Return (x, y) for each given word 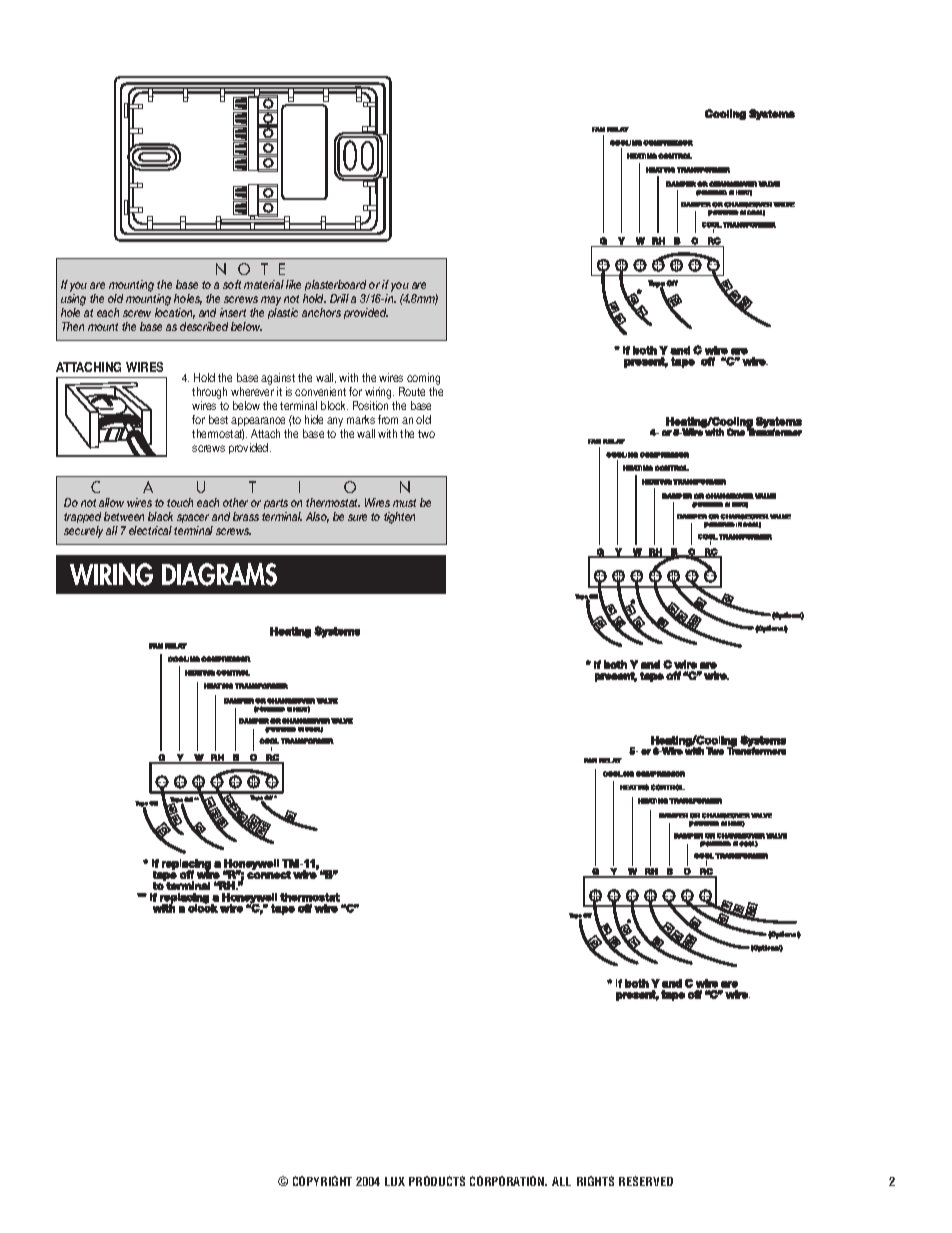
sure (357, 517)
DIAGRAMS (219, 574)
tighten (399, 518)
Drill (339, 298)
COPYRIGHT (322, 1181)
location (175, 313)
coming (423, 380)
